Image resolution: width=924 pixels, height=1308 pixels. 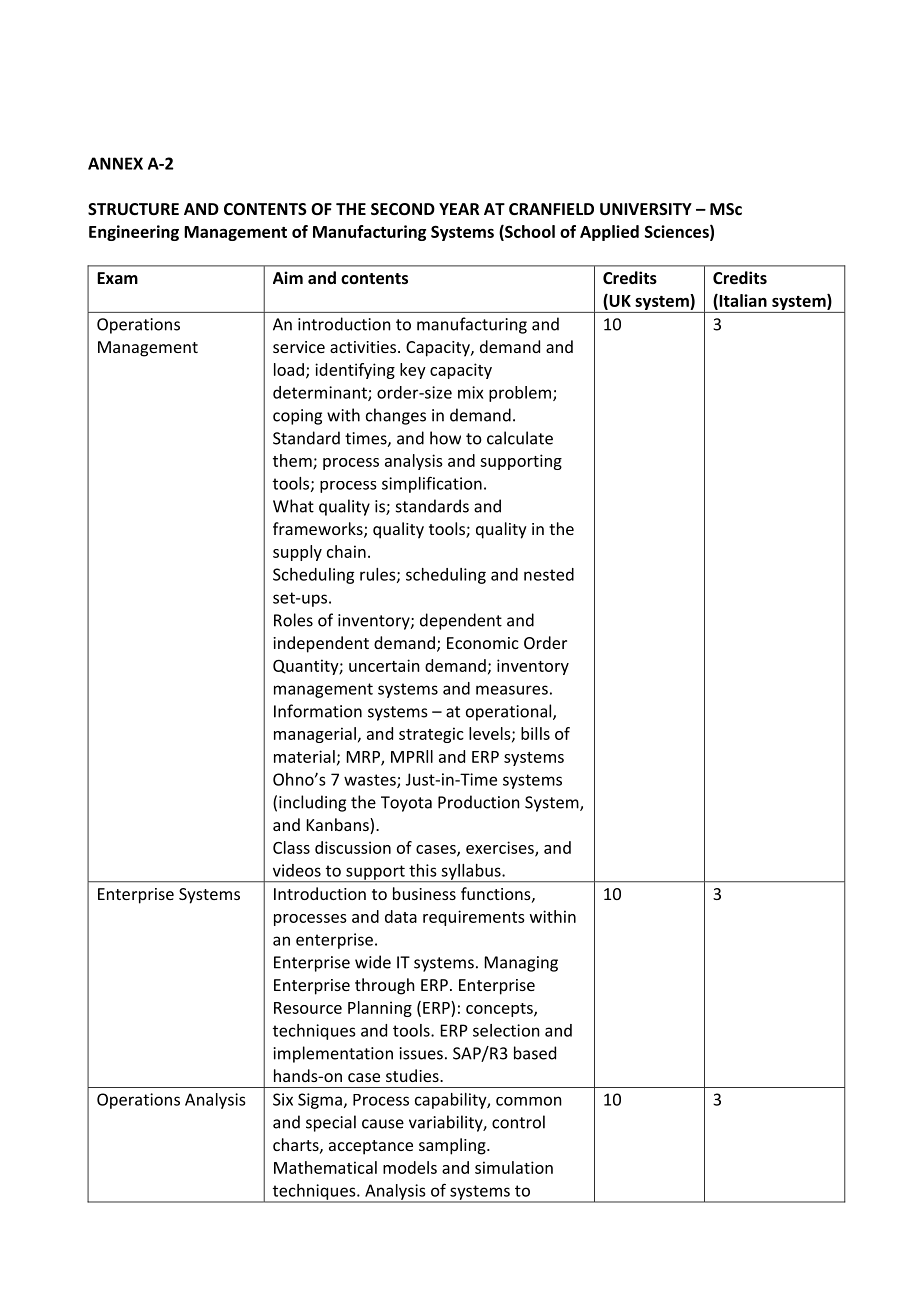 What do you see at coordinates (283, 1099) in the document?
I see `Six` at bounding box center [283, 1099].
